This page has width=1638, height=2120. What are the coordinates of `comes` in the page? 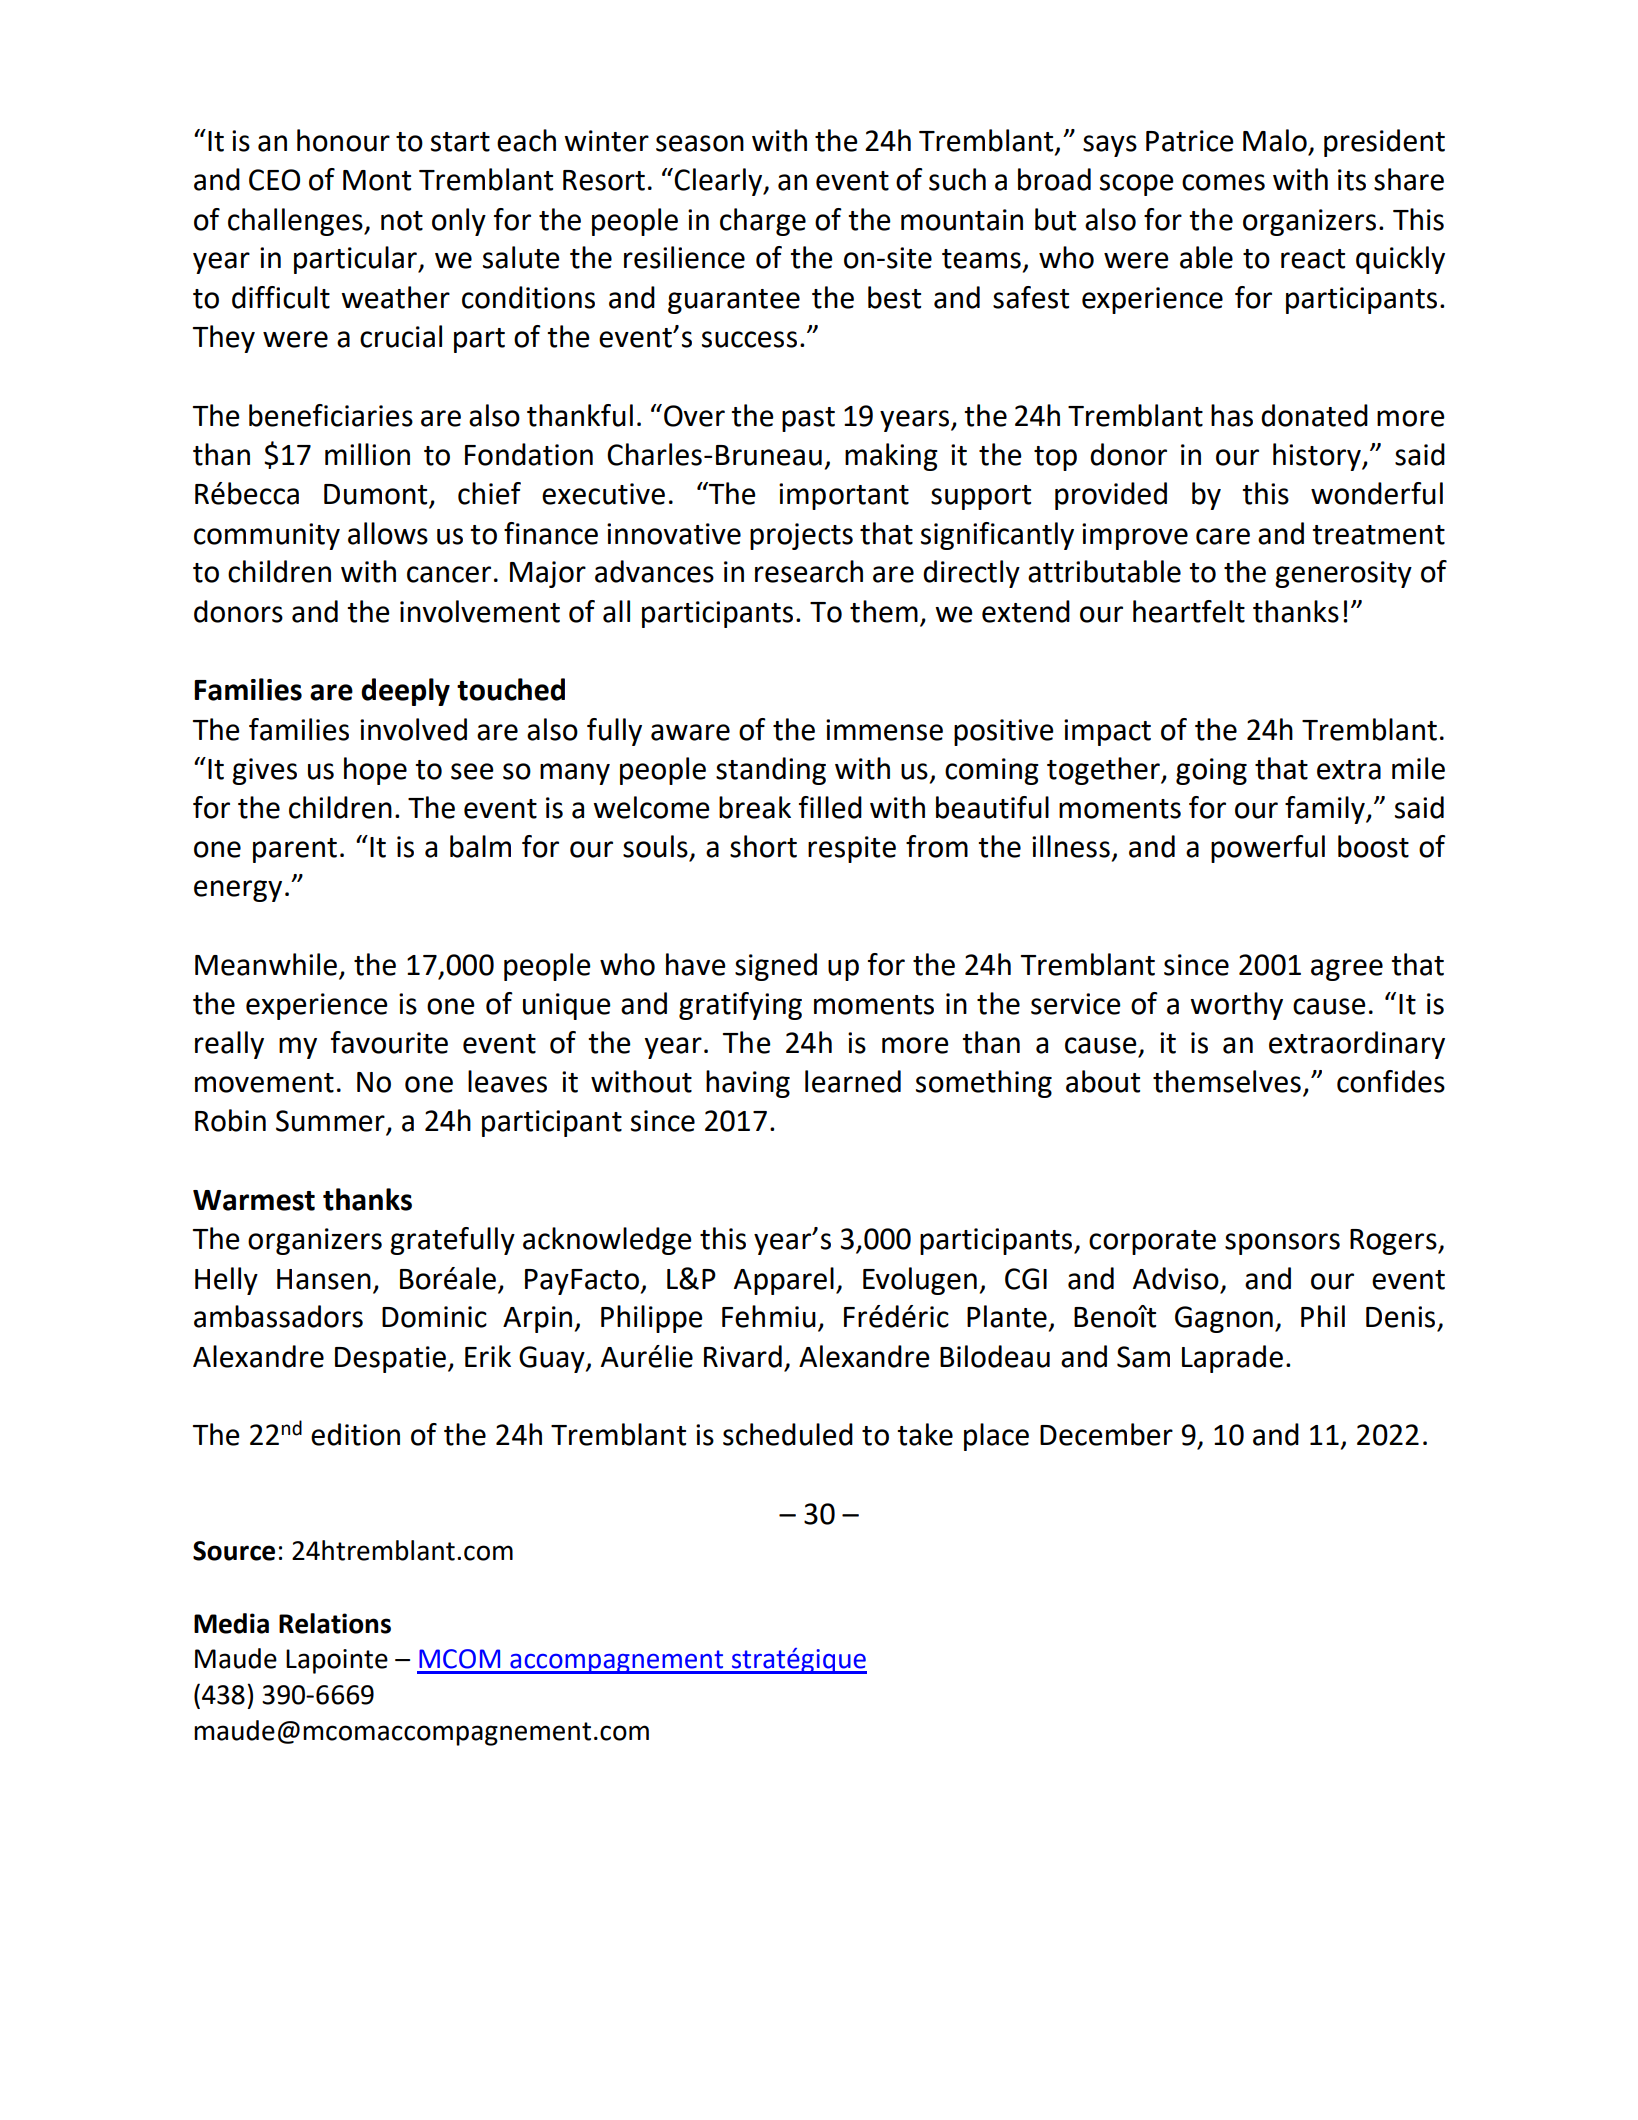 It's located at (1223, 182).
